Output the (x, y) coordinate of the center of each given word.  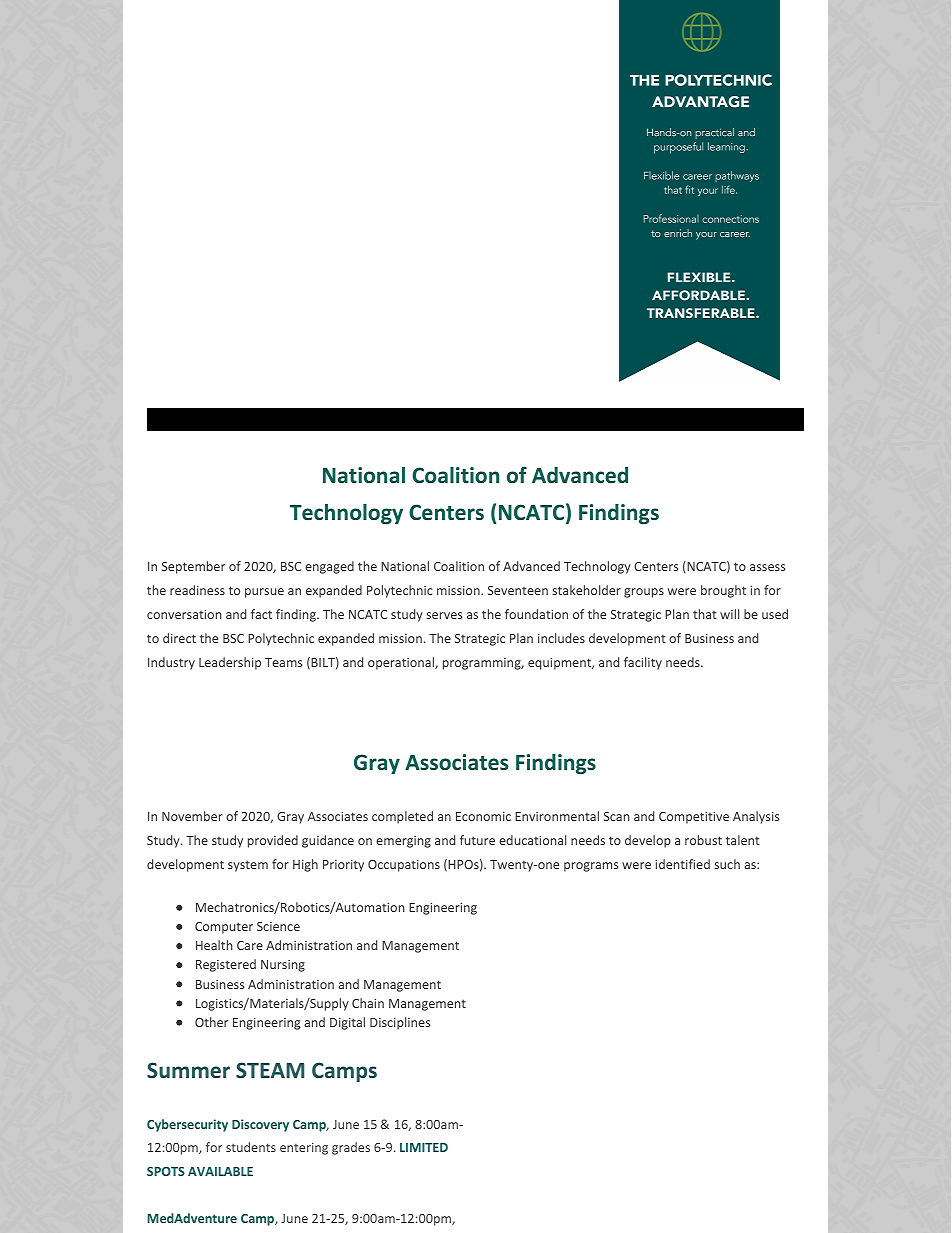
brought (723, 591)
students (251, 1147)
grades (351, 1148)
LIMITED (424, 1147)
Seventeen (518, 590)
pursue (264, 593)
